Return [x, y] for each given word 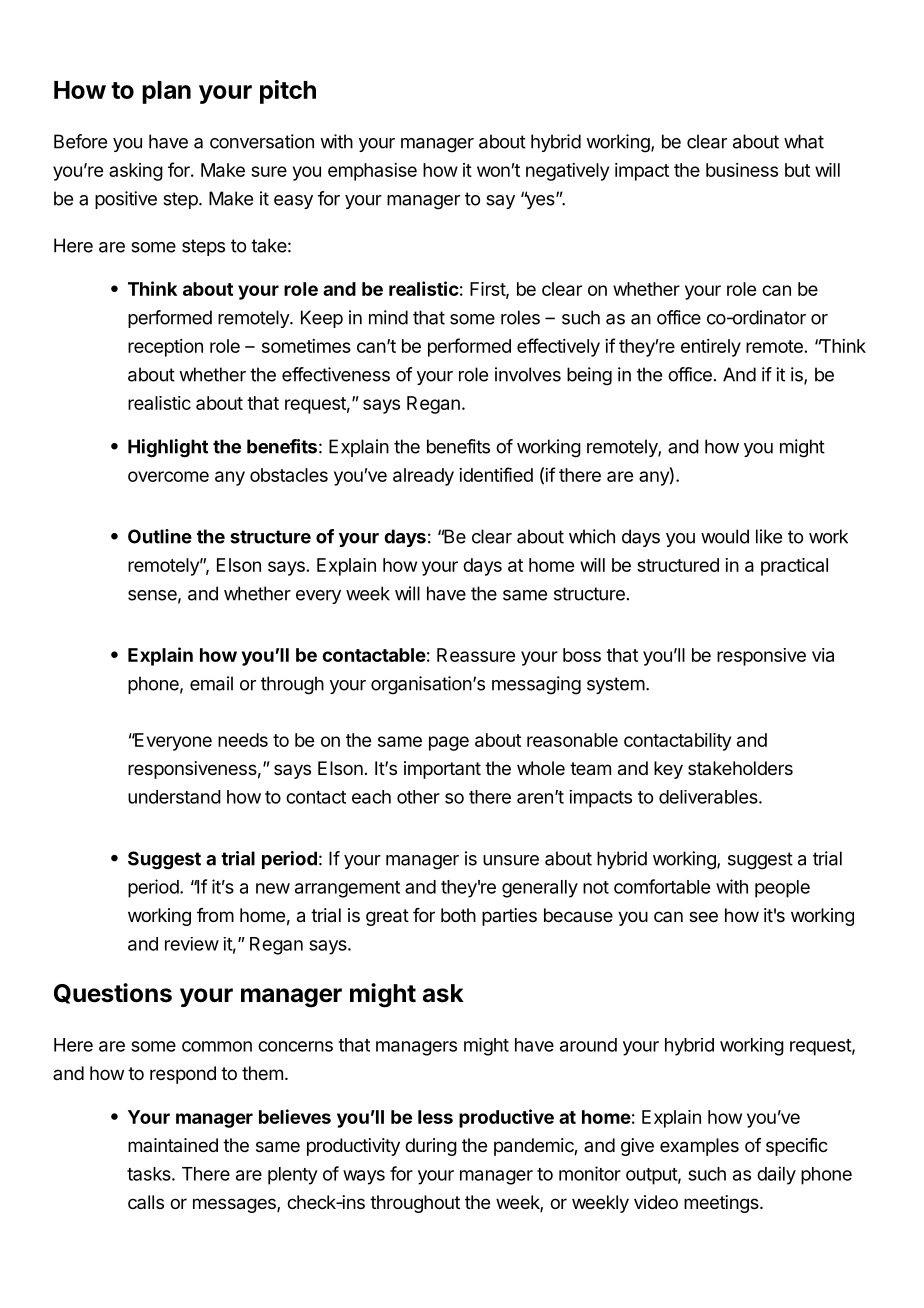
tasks [150, 1174]
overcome [168, 476]
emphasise [372, 172]
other [418, 797]
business [742, 170]
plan [166, 92]
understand [174, 797]
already [423, 477]
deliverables [709, 797]
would [725, 536]
